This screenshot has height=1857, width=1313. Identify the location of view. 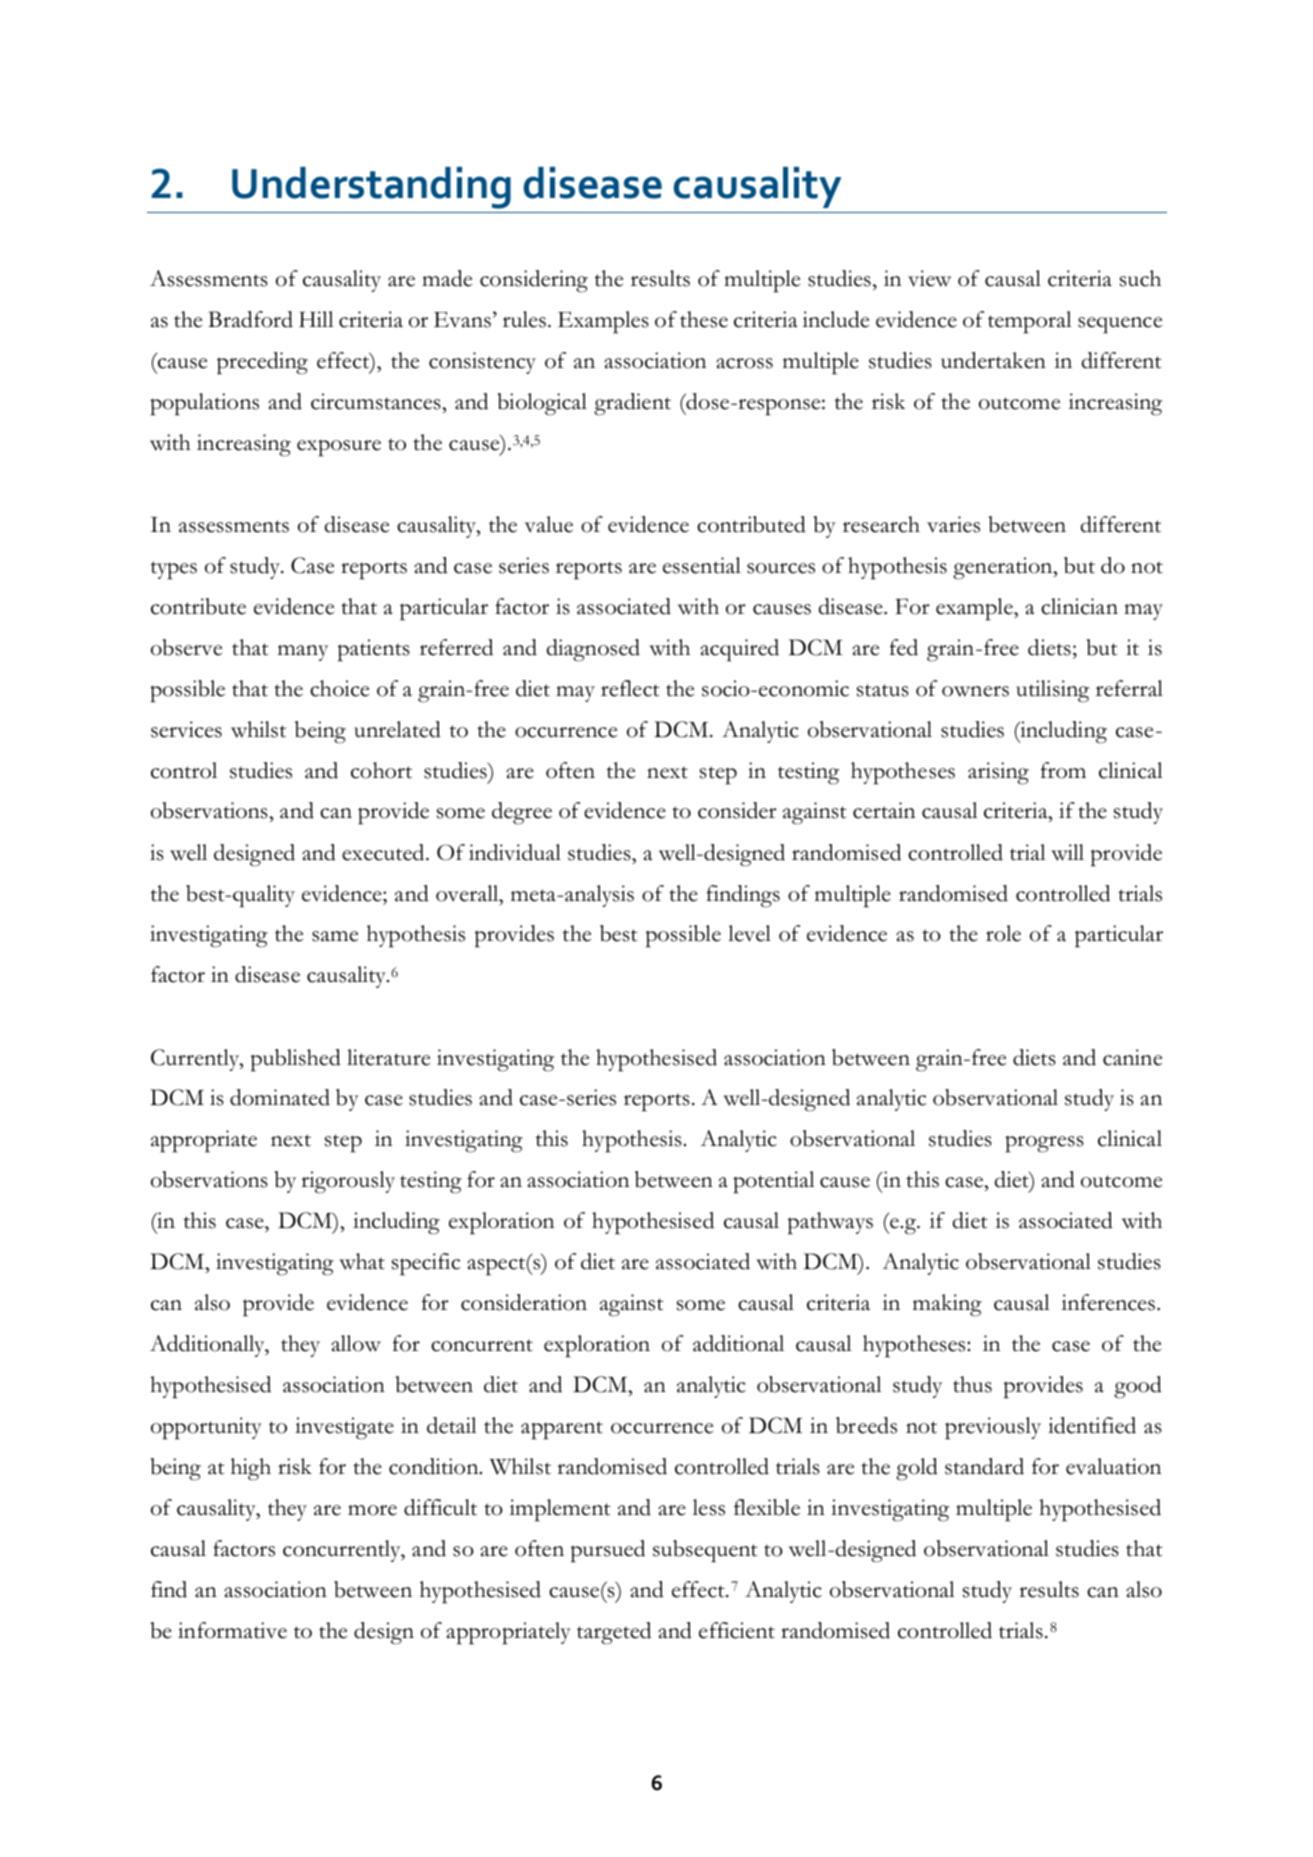
(929, 278).
